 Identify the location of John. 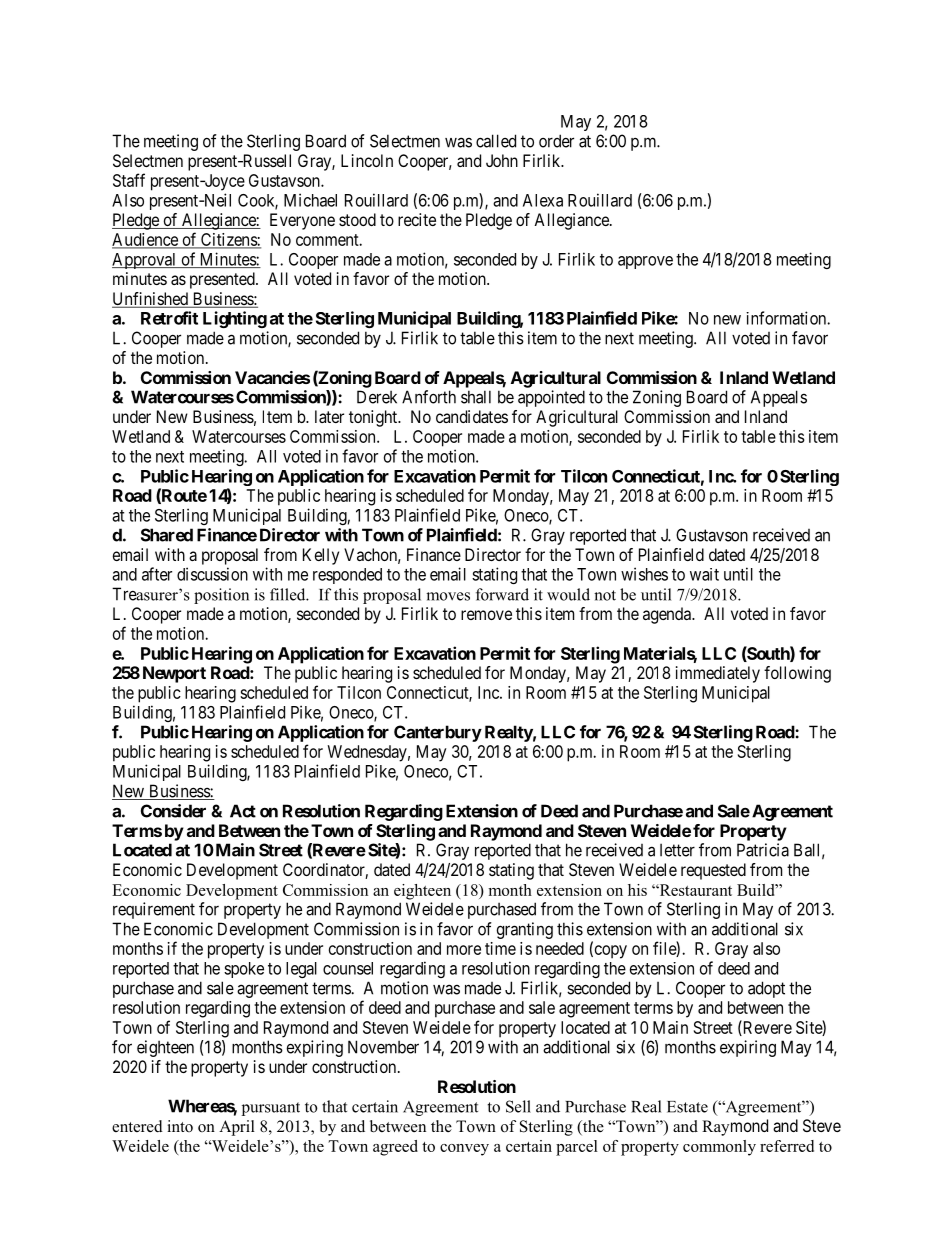
(502, 160).
